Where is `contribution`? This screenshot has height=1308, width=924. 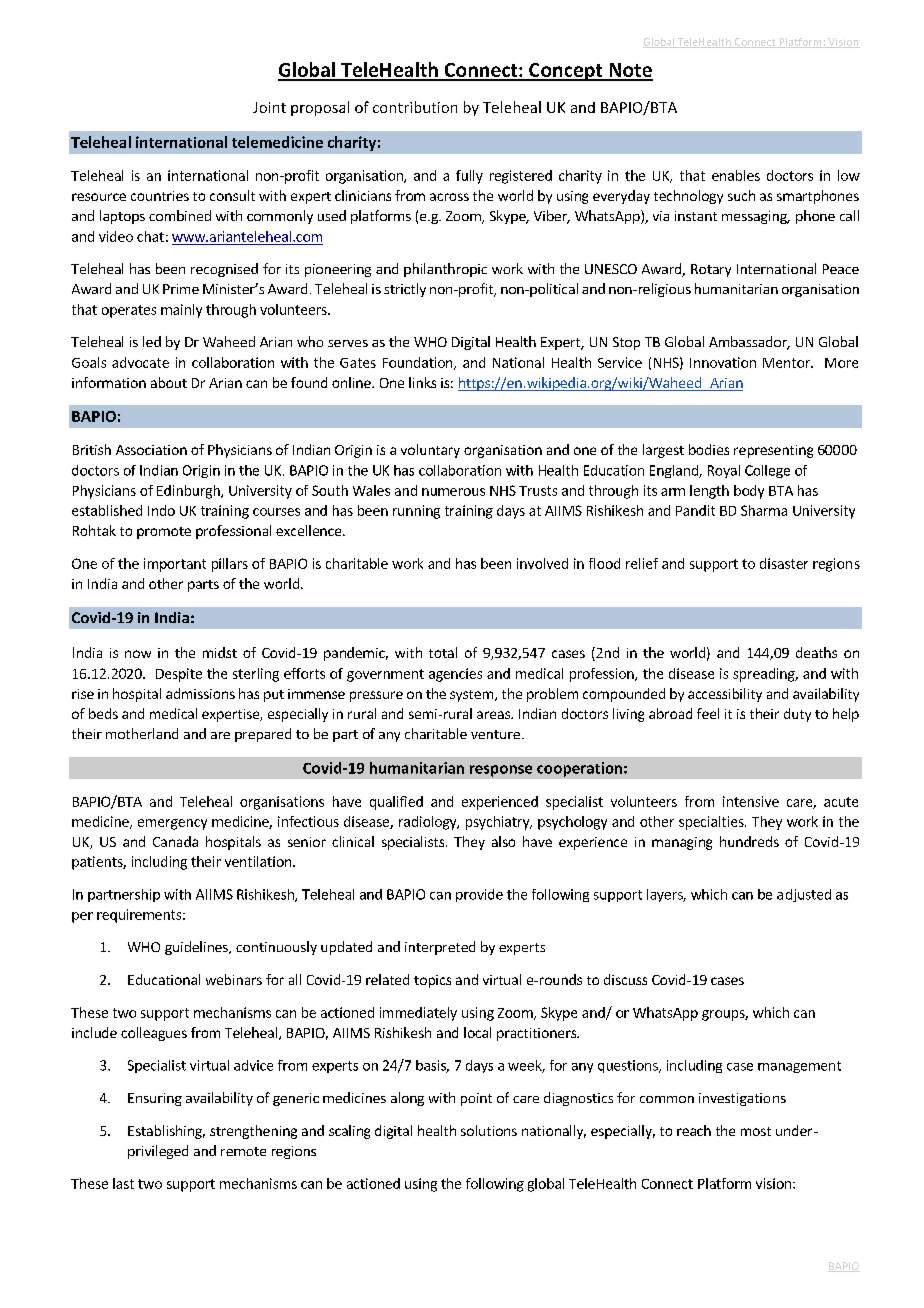
contribution is located at coordinates (415, 107).
